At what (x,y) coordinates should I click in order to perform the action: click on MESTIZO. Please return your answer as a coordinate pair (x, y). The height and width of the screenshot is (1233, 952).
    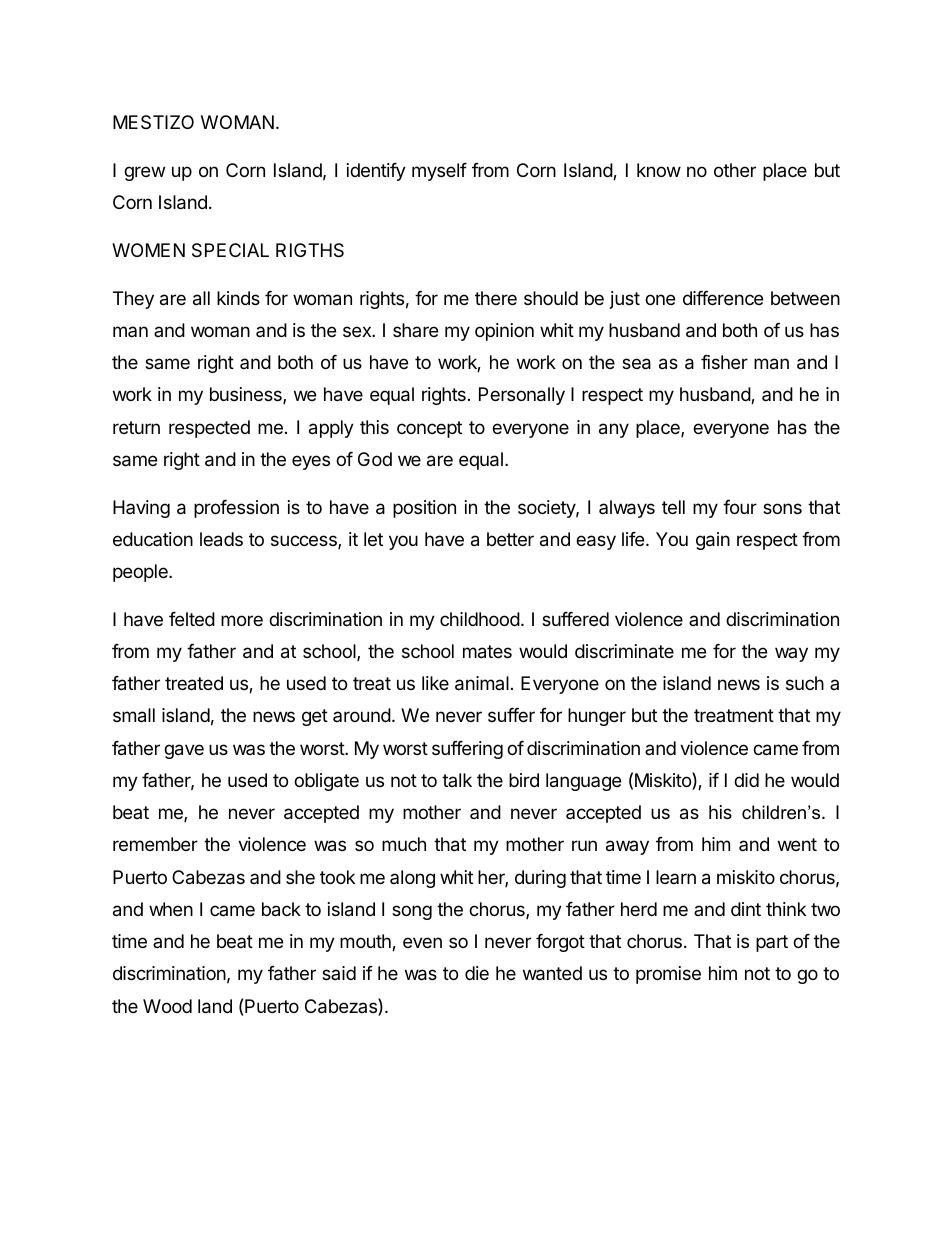
    Looking at the image, I should click on (153, 122).
